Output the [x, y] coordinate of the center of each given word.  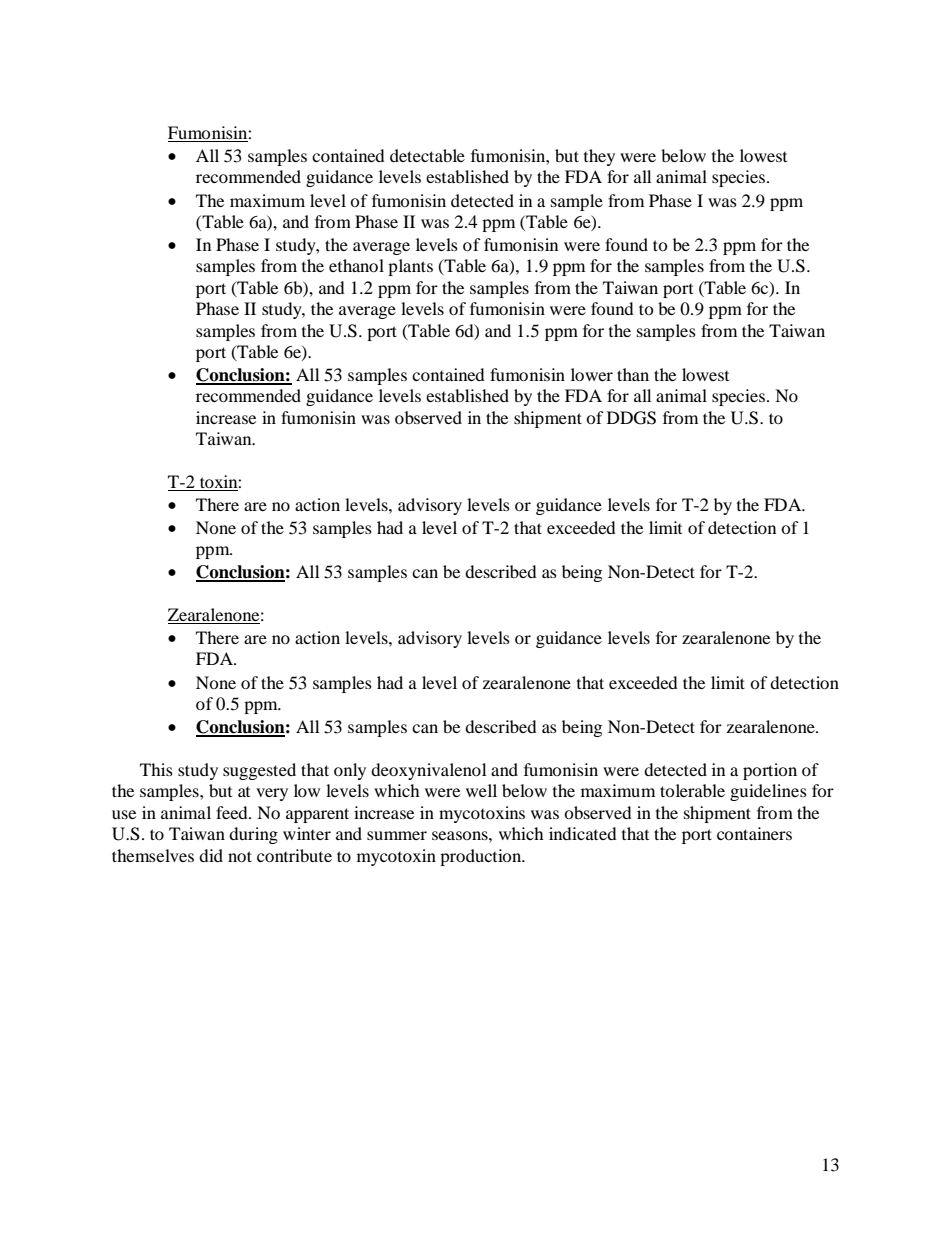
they [599, 157]
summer [397, 835]
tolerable [692, 790]
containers [754, 833]
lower [592, 374]
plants [410, 267]
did [211, 855]
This [156, 769]
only [350, 771]
